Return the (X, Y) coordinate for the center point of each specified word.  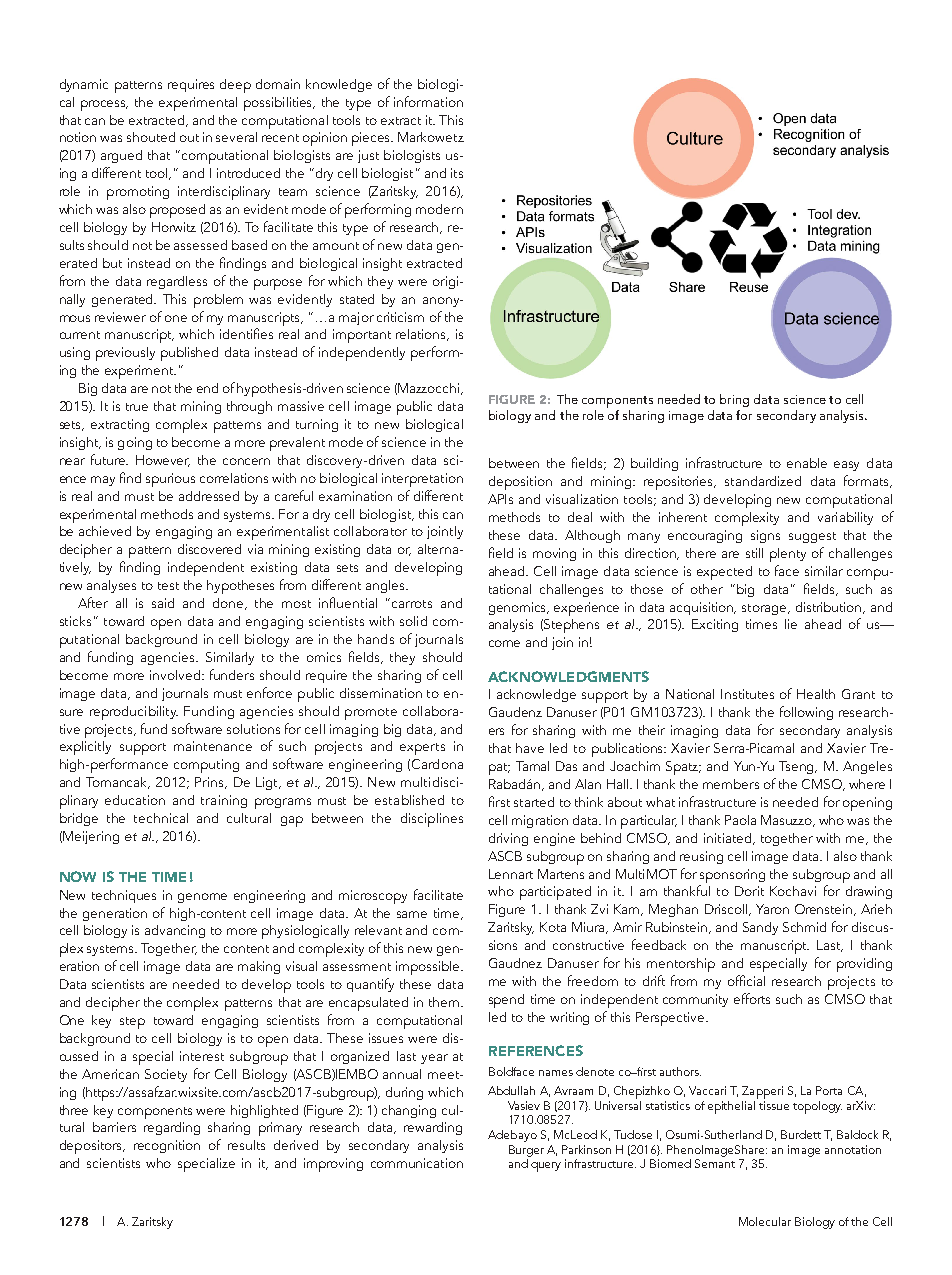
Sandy (760, 928)
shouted (151, 137)
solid (413, 621)
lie (791, 624)
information (428, 101)
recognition (167, 1146)
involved (176, 675)
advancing (175, 931)
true (137, 407)
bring (734, 400)
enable (807, 463)
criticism (400, 317)
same (412, 914)
